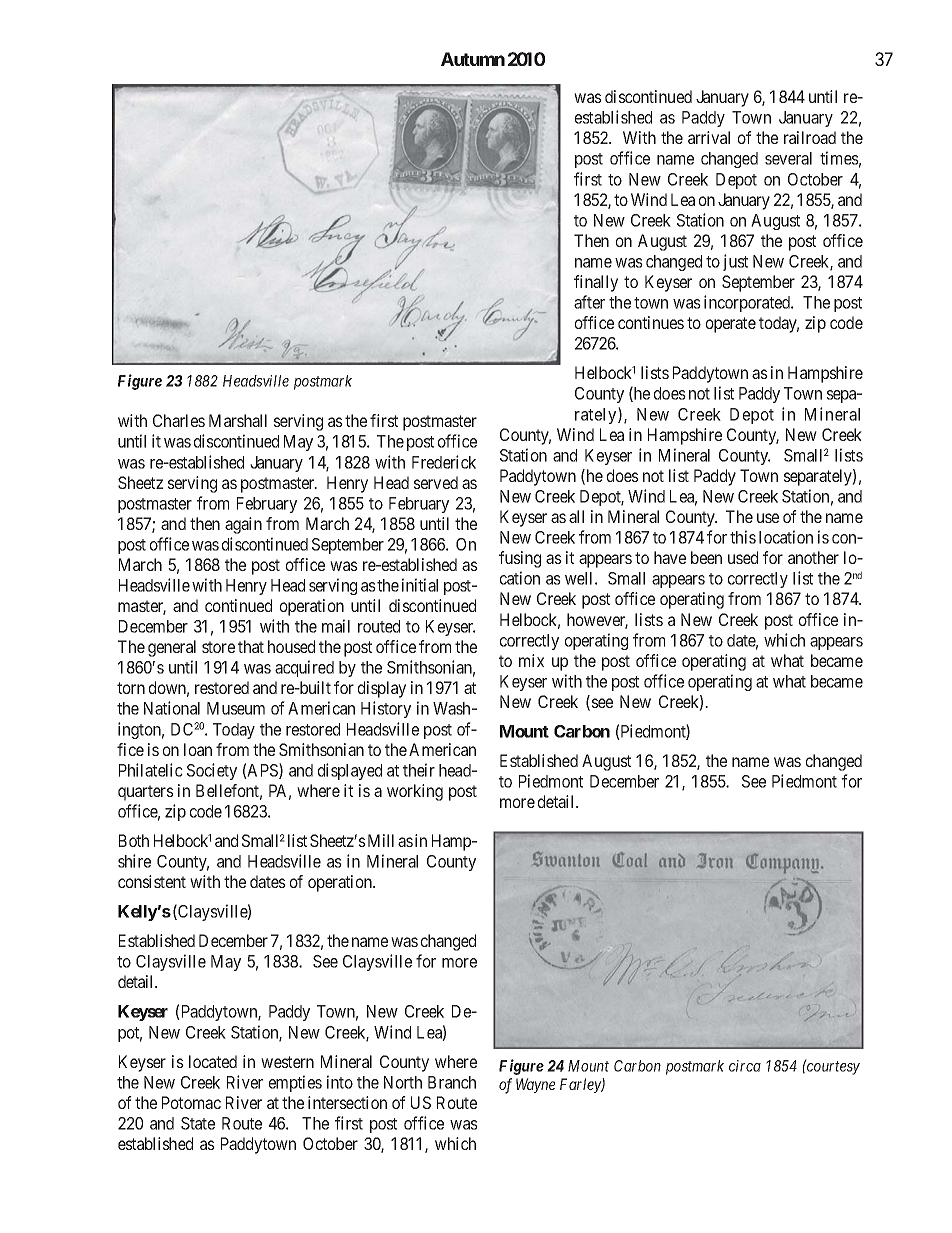  What do you see at coordinates (238, 420) in the page?
I see `Marshall` at bounding box center [238, 420].
